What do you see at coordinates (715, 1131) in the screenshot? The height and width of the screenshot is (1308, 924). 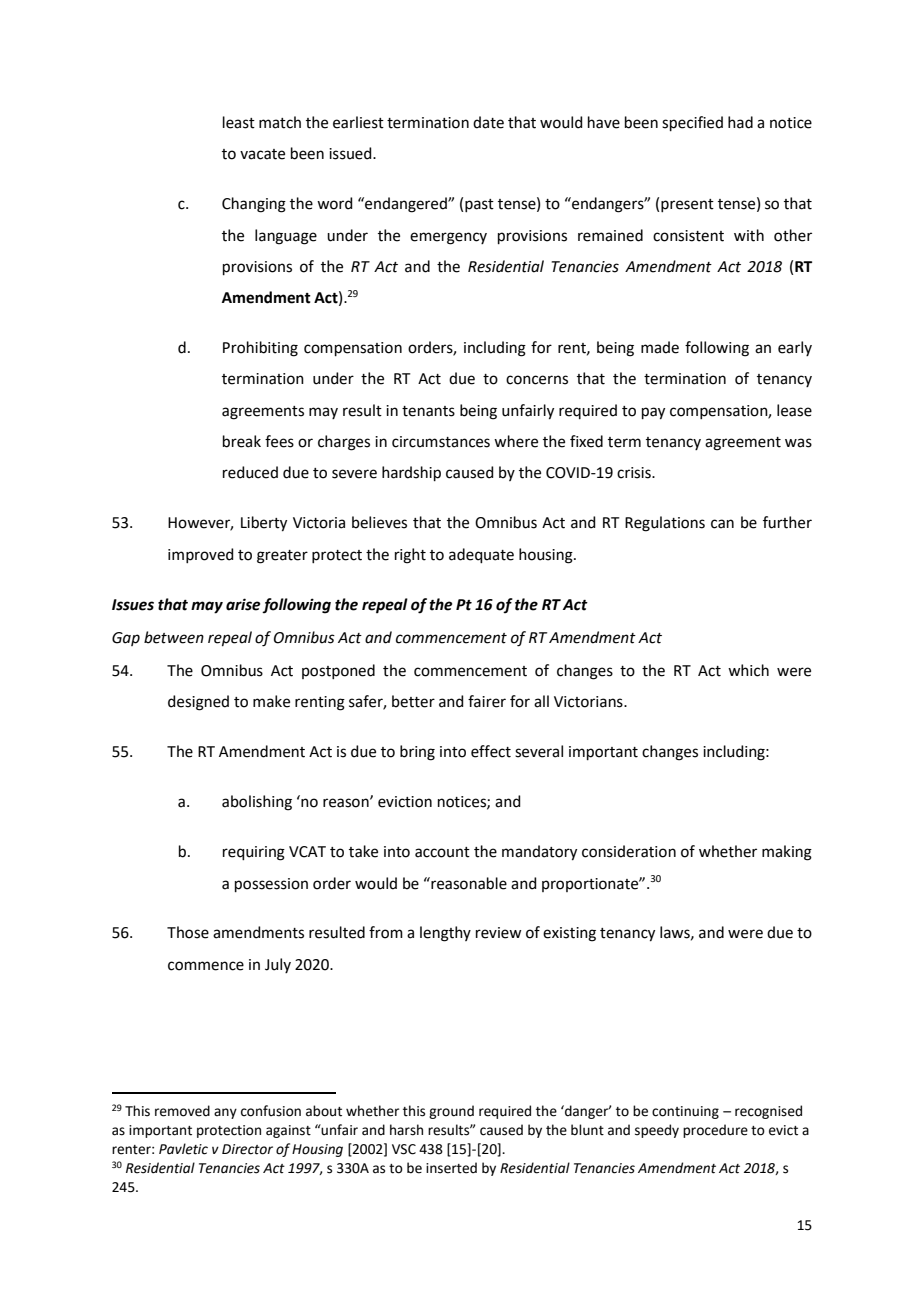 I see `procedure` at bounding box center [715, 1131].
